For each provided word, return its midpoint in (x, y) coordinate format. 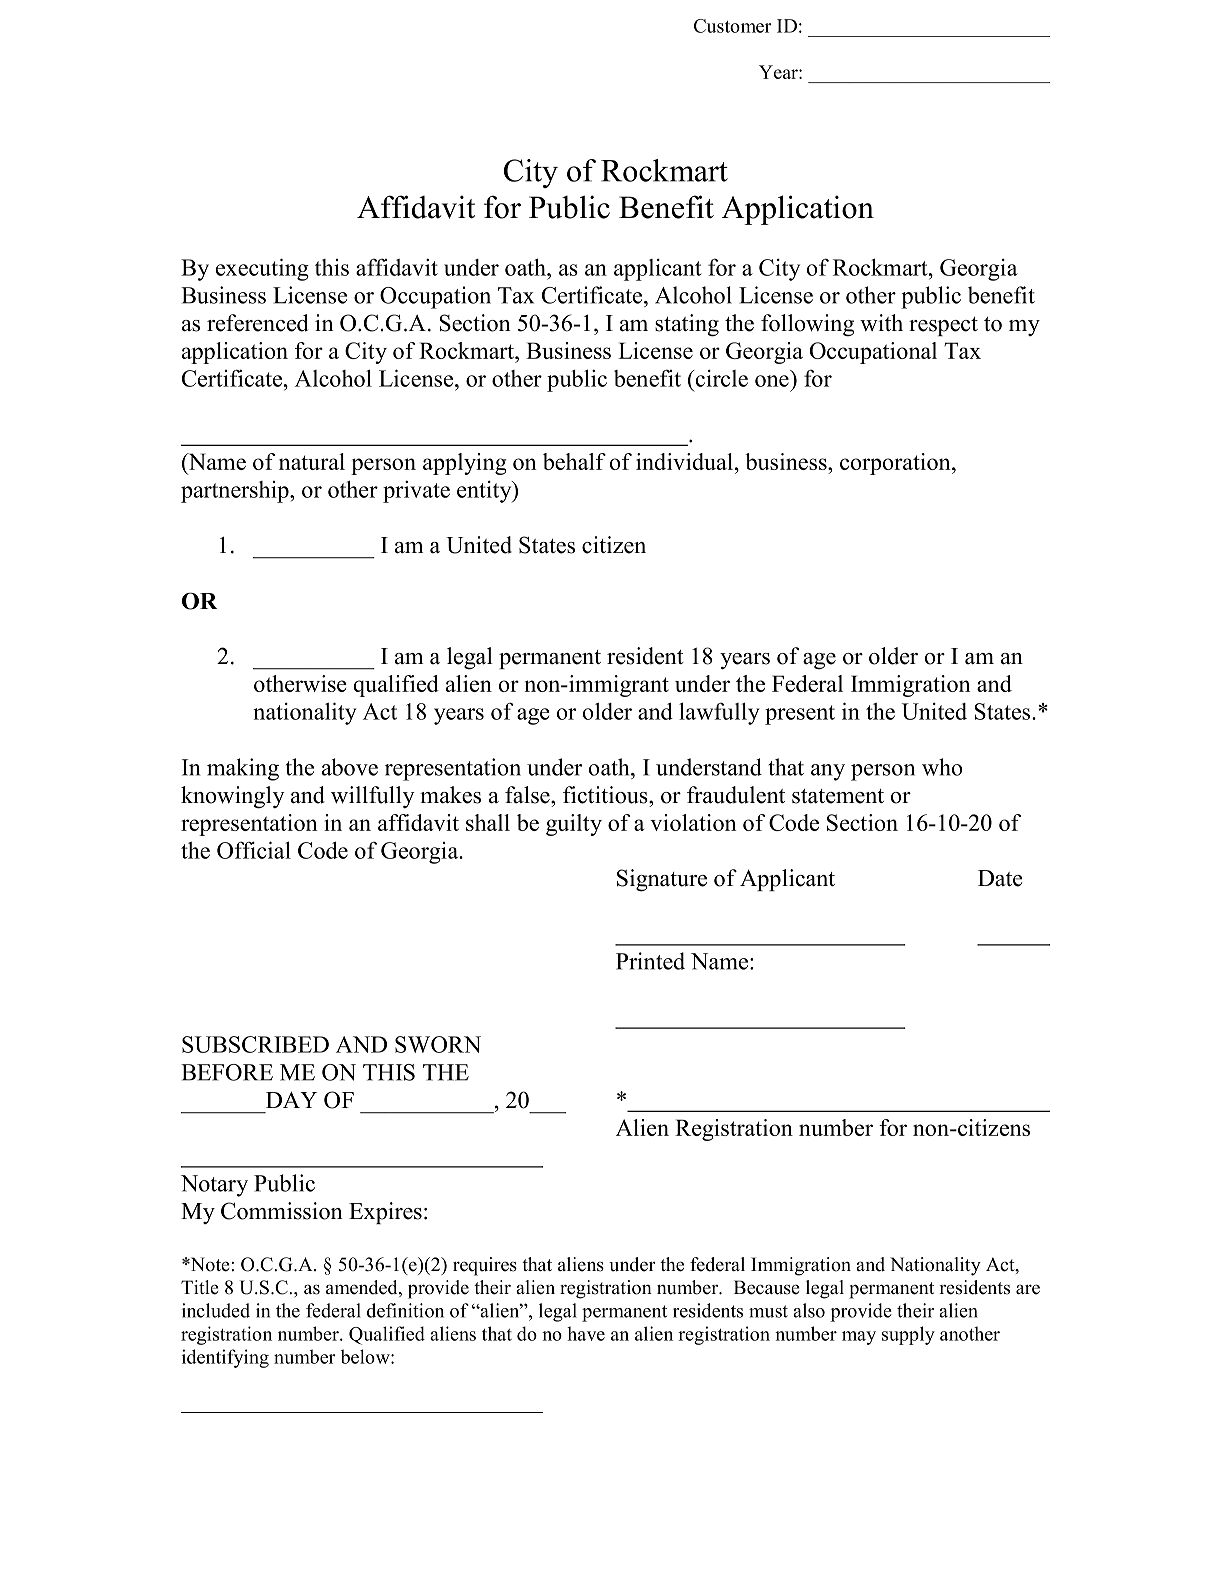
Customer (733, 26)
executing (262, 269)
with (881, 322)
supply (908, 1335)
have (586, 1333)
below (366, 1356)
